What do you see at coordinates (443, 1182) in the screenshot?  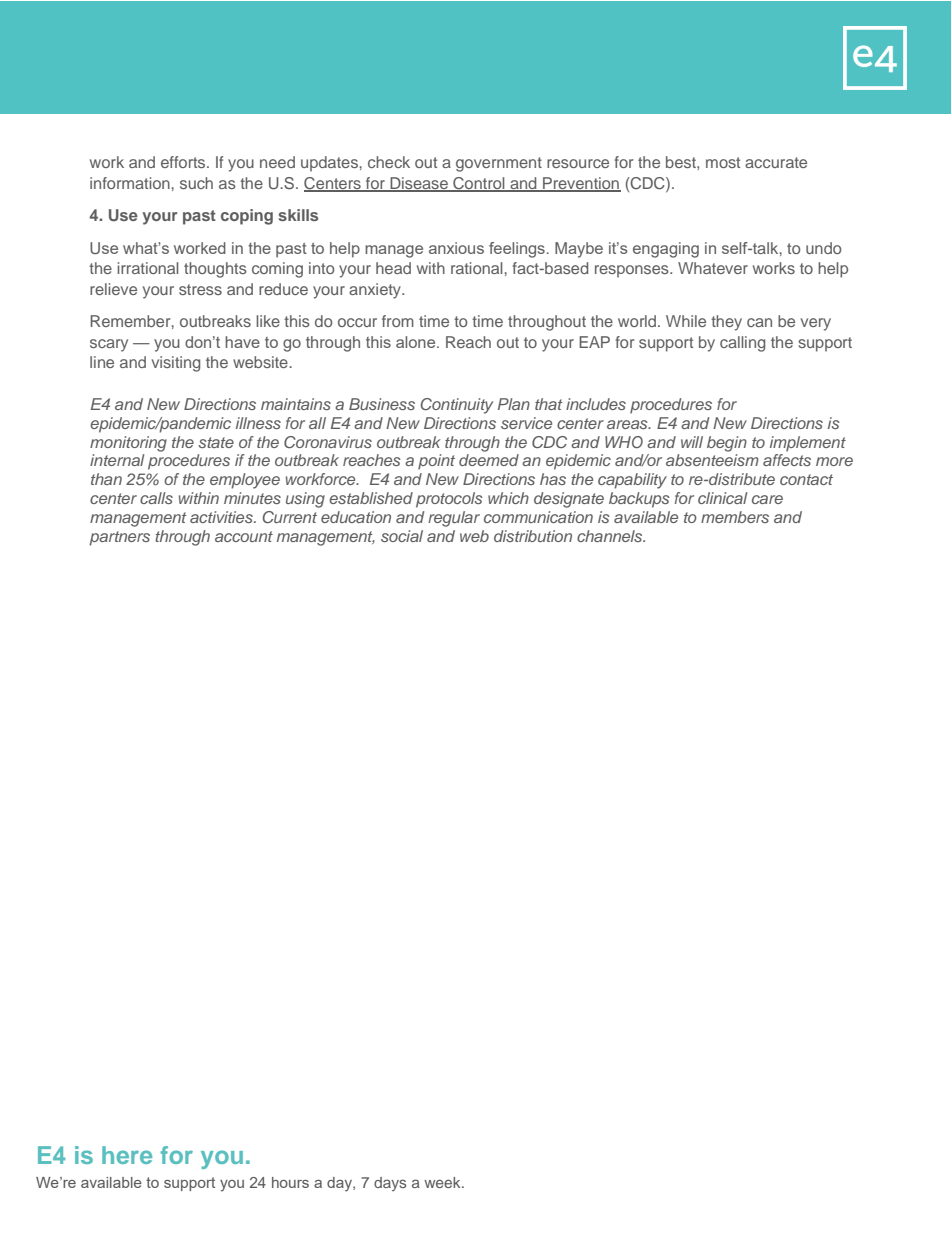 I see `week` at bounding box center [443, 1182].
